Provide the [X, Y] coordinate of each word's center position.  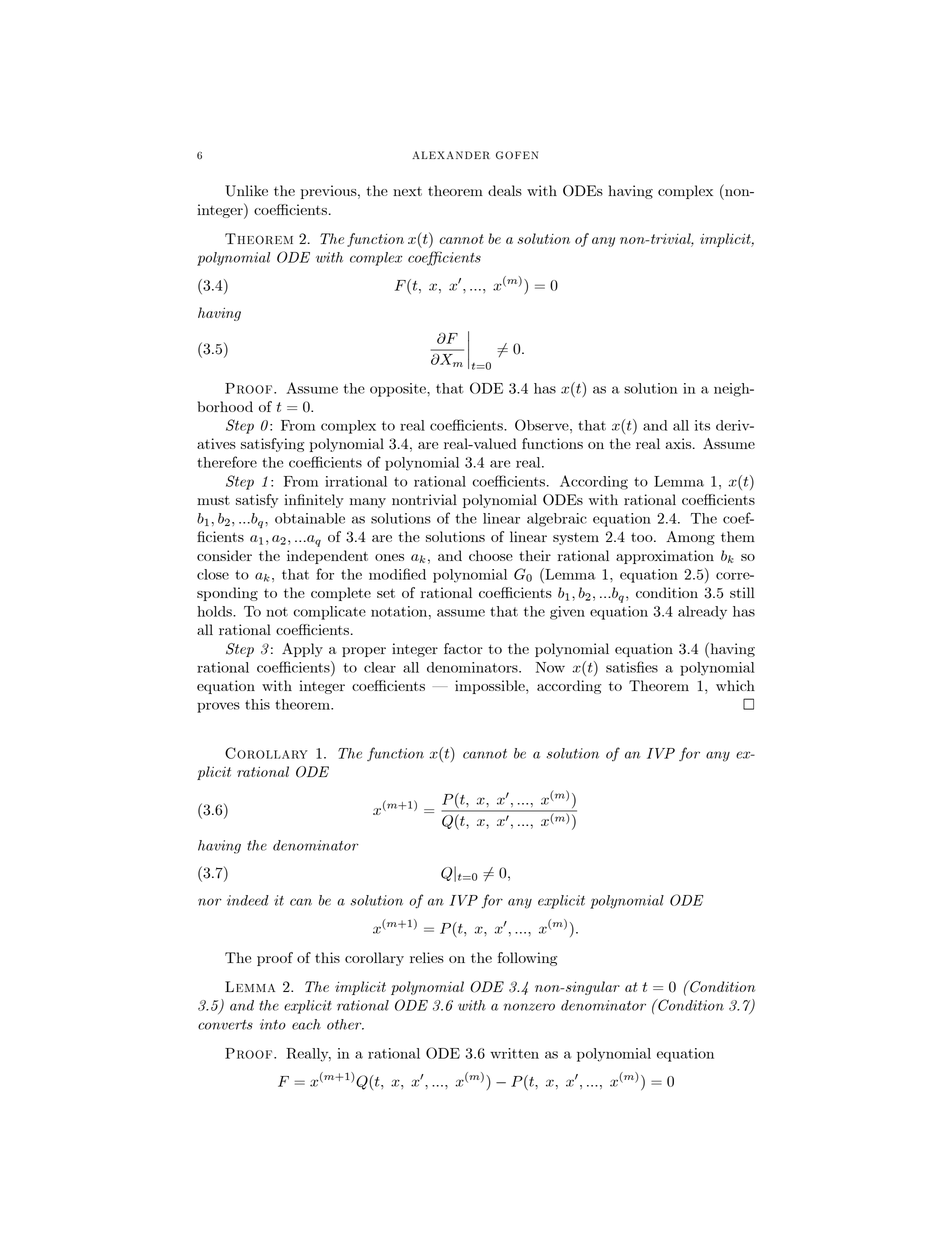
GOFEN [517, 155]
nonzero [529, 1007]
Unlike [246, 191]
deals [505, 190]
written [514, 1053]
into [273, 1024]
